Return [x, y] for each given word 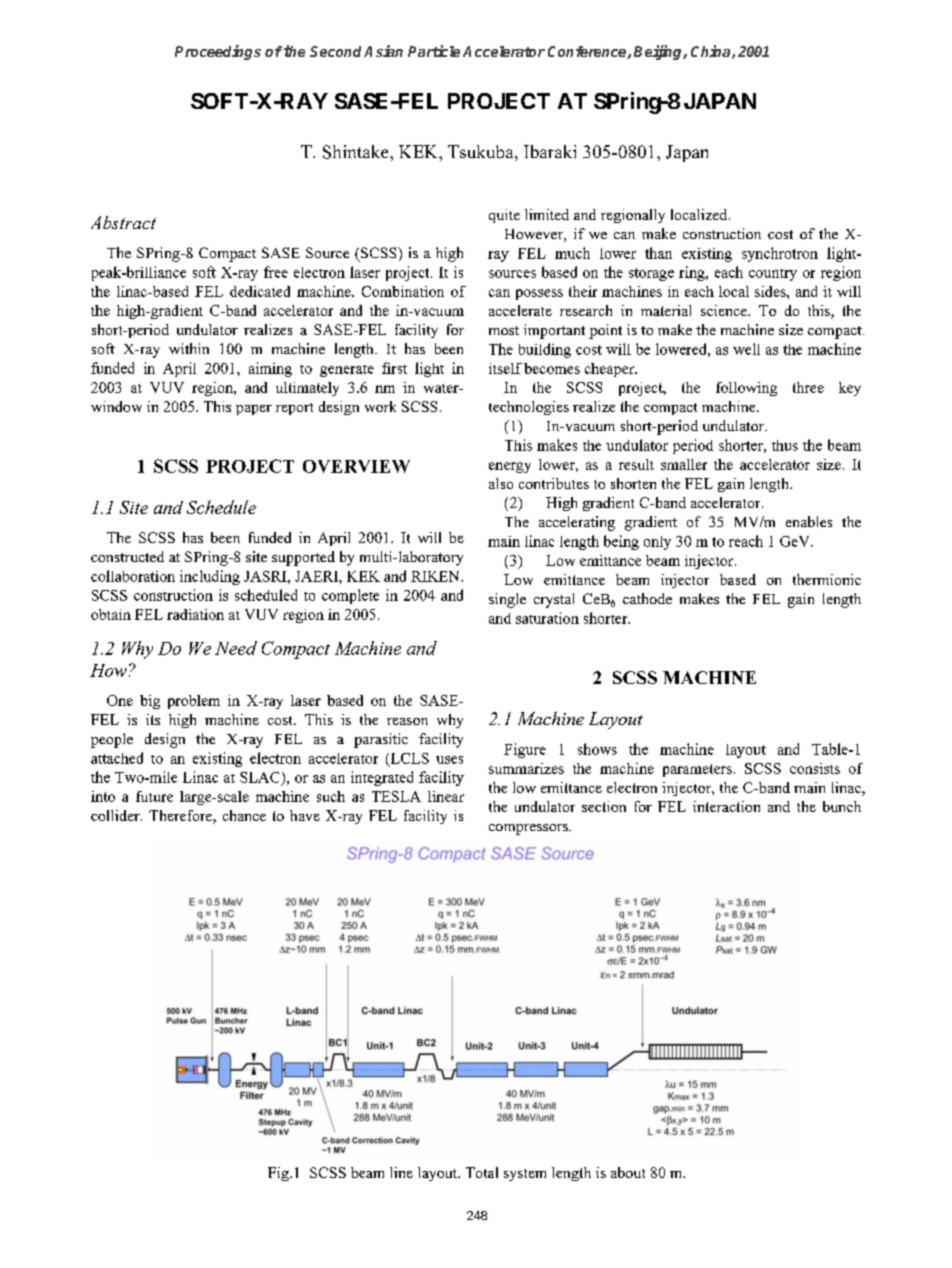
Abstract [123, 222]
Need [236, 648]
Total [482, 1172]
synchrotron [780, 254]
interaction [726, 806]
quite [504, 216]
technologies [529, 408]
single [507, 600]
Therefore [181, 817]
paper [254, 410]
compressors [529, 829]
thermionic [827, 579]
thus [785, 445]
